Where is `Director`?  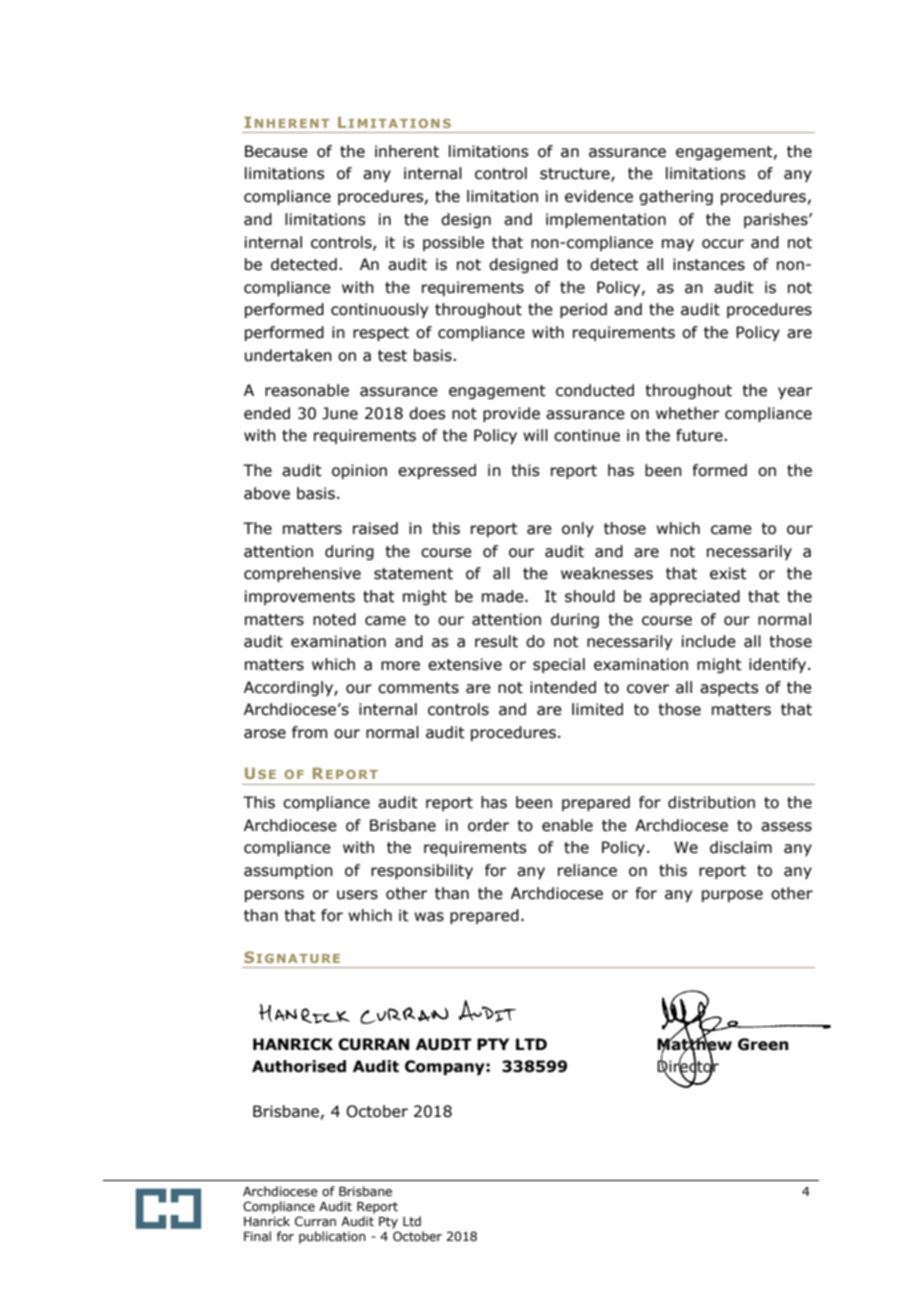
Director is located at coordinates (688, 1066).
